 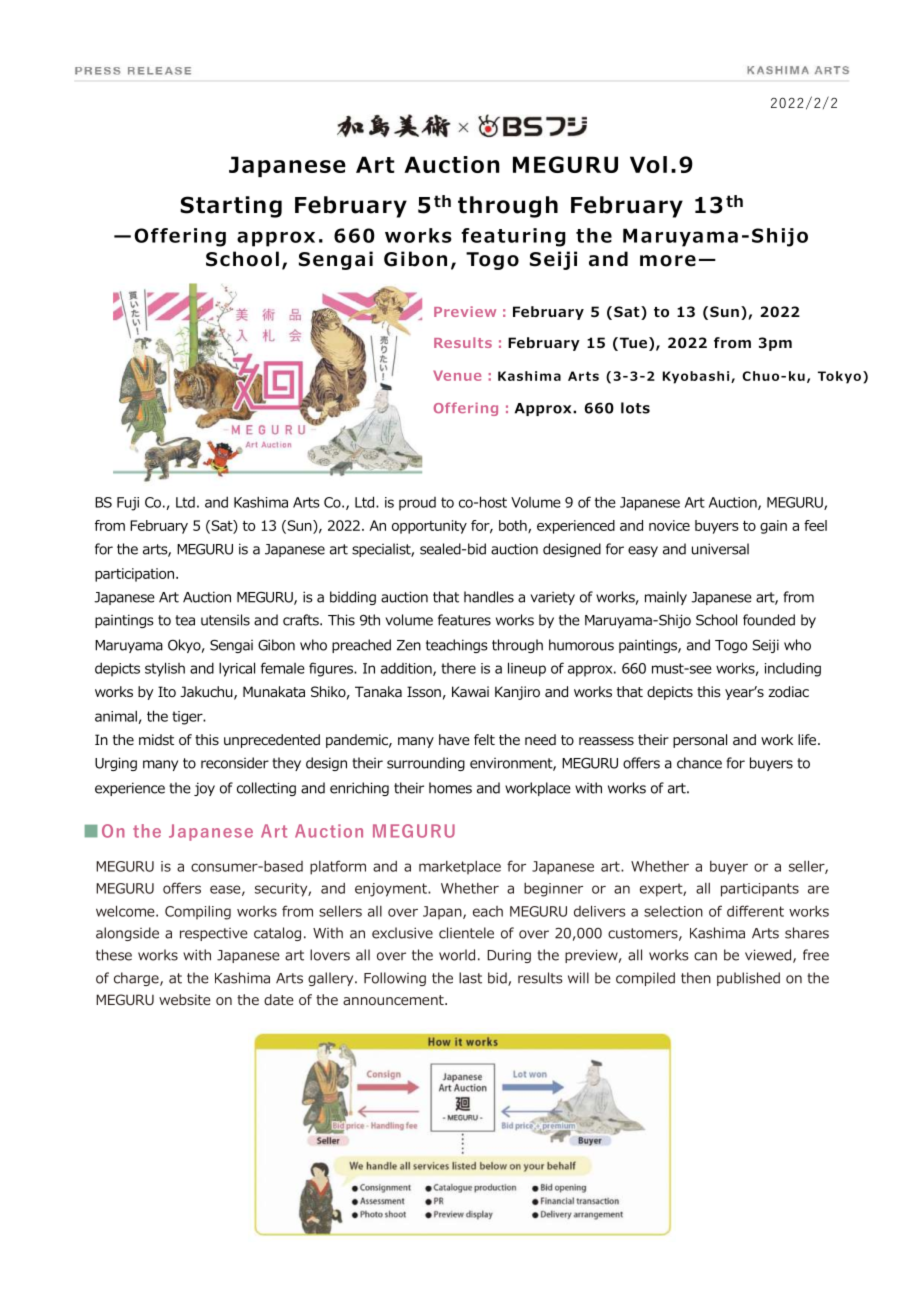 I want to click on lots, so click(x=635, y=408).
